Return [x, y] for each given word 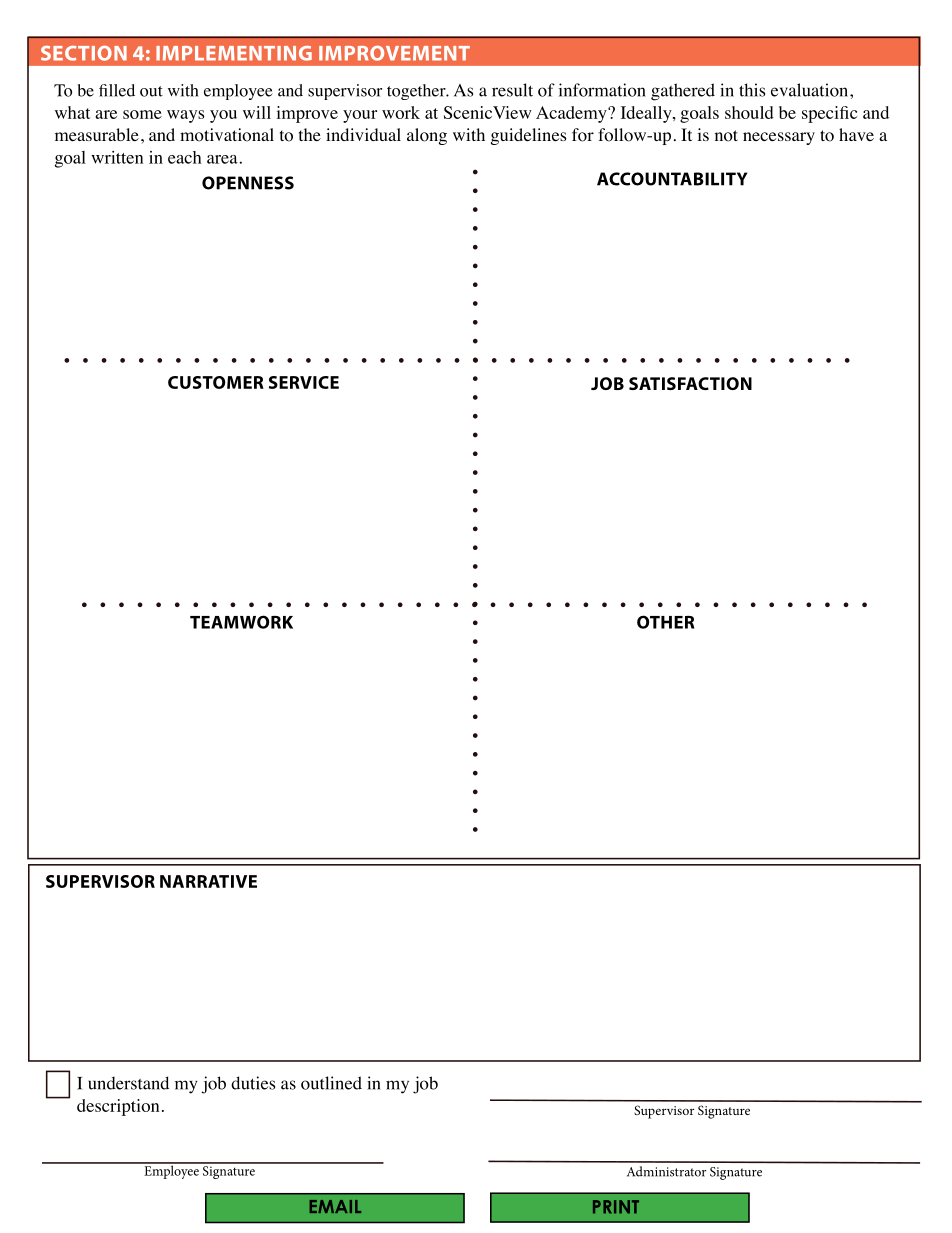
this [752, 90]
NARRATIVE [208, 881]
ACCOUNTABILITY [672, 179]
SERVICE [304, 382]
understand [128, 1083]
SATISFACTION [690, 383]
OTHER [666, 622]
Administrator [666, 1171]
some [142, 114]
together [417, 92]
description [118, 1107]
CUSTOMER [216, 382]
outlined [331, 1083]
